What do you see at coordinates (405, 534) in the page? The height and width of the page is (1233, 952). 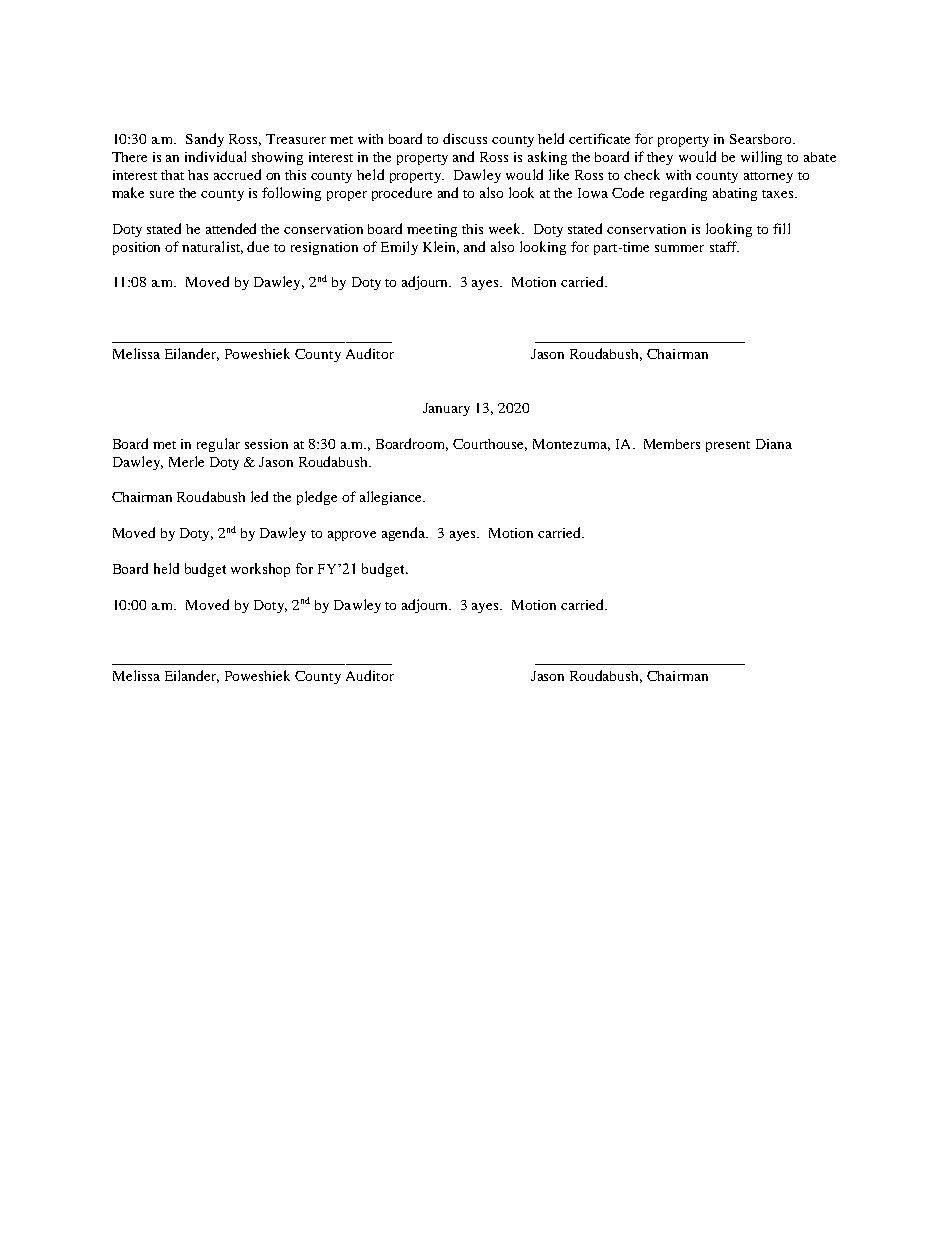 I see `agenda` at bounding box center [405, 534].
